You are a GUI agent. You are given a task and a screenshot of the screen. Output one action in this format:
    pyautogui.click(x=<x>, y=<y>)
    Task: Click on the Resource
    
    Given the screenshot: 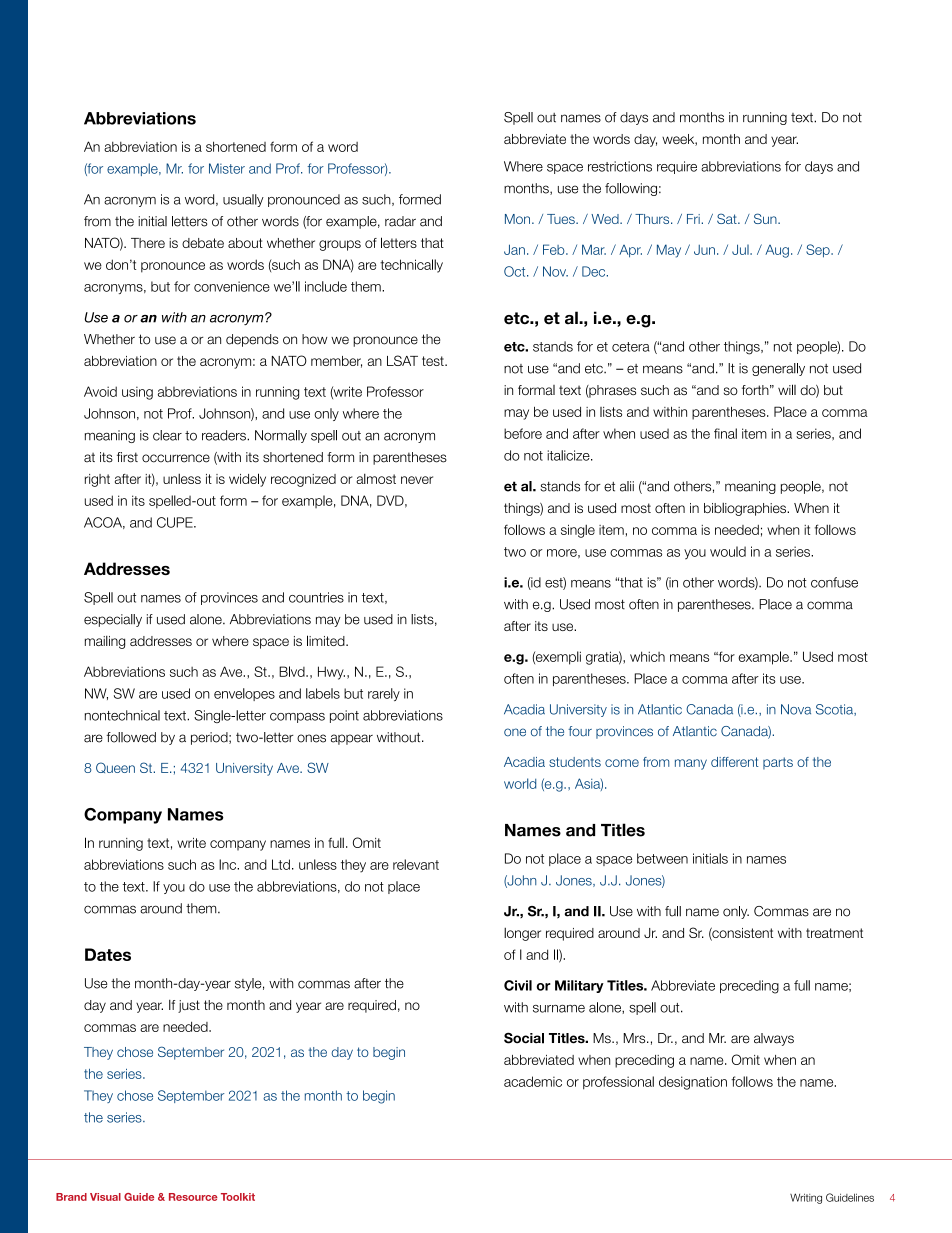 What is the action you would take?
    pyautogui.click(x=193, y=1197)
